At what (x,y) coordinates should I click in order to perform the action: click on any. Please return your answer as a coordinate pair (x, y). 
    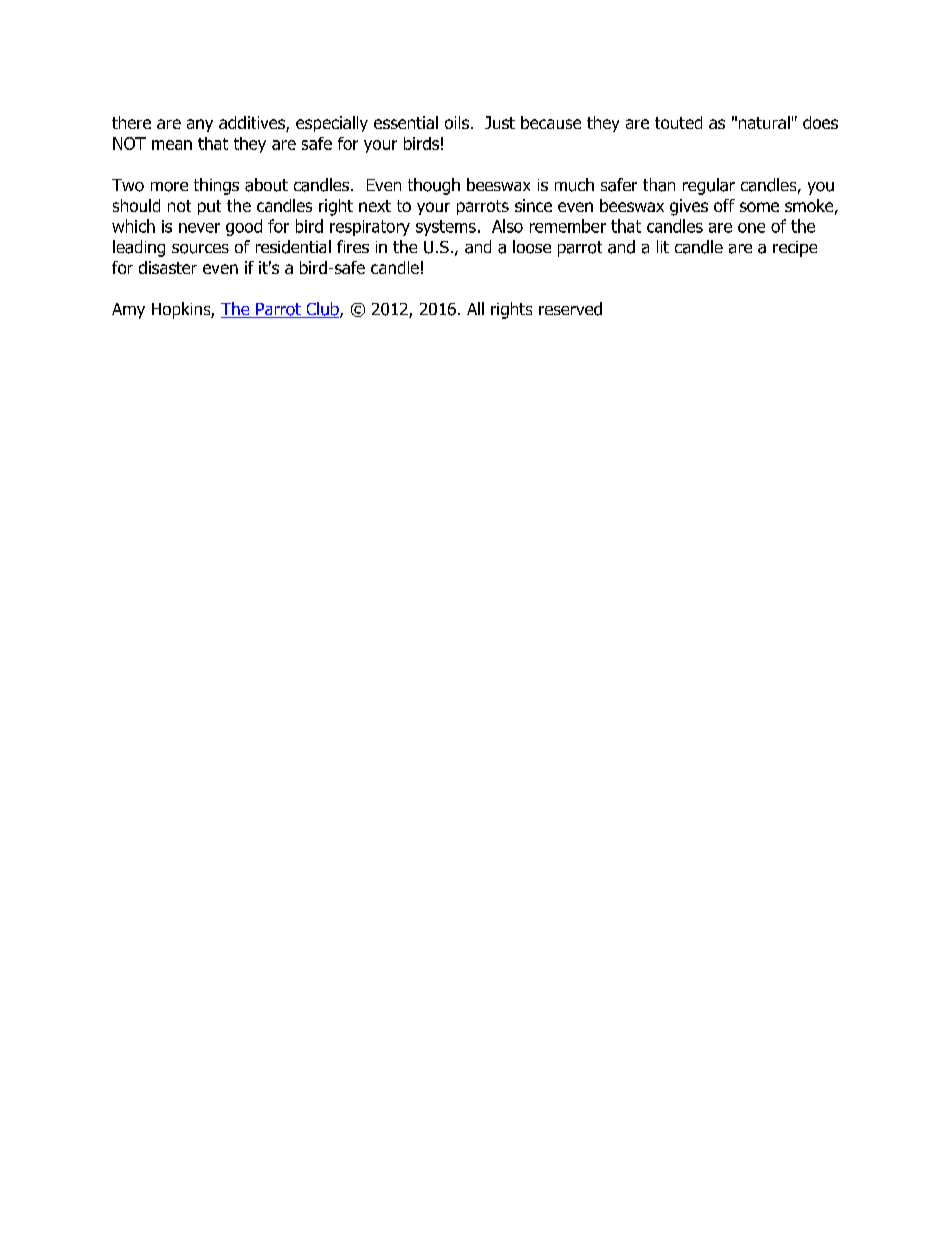
    Looking at the image, I should click on (200, 125).
